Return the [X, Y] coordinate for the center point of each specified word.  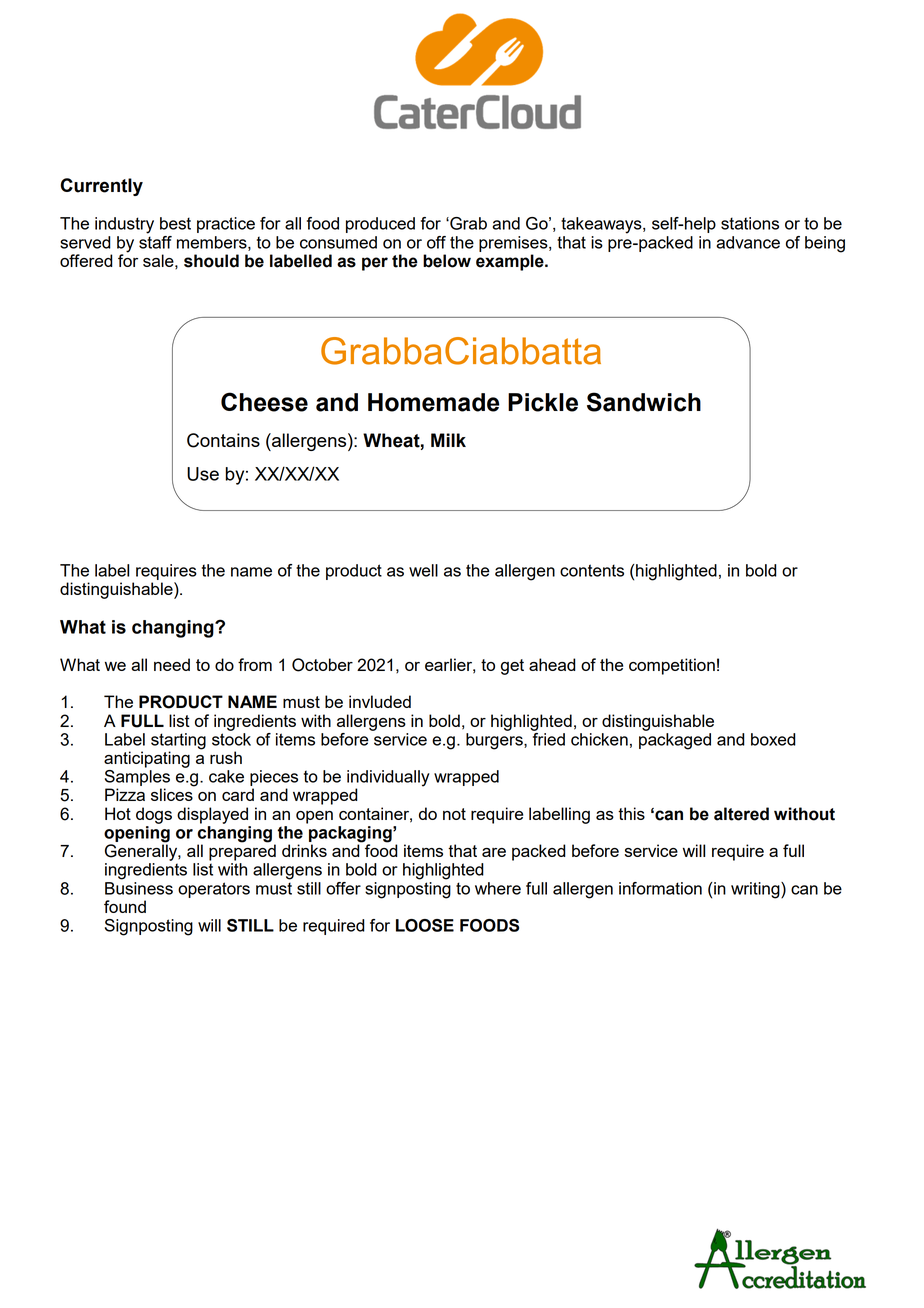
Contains [223, 440]
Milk [448, 440]
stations [750, 223]
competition [672, 666]
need [172, 664]
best [175, 223]
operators [214, 890]
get [512, 667]
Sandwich [644, 402]
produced [380, 225]
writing [756, 890]
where [498, 888]
